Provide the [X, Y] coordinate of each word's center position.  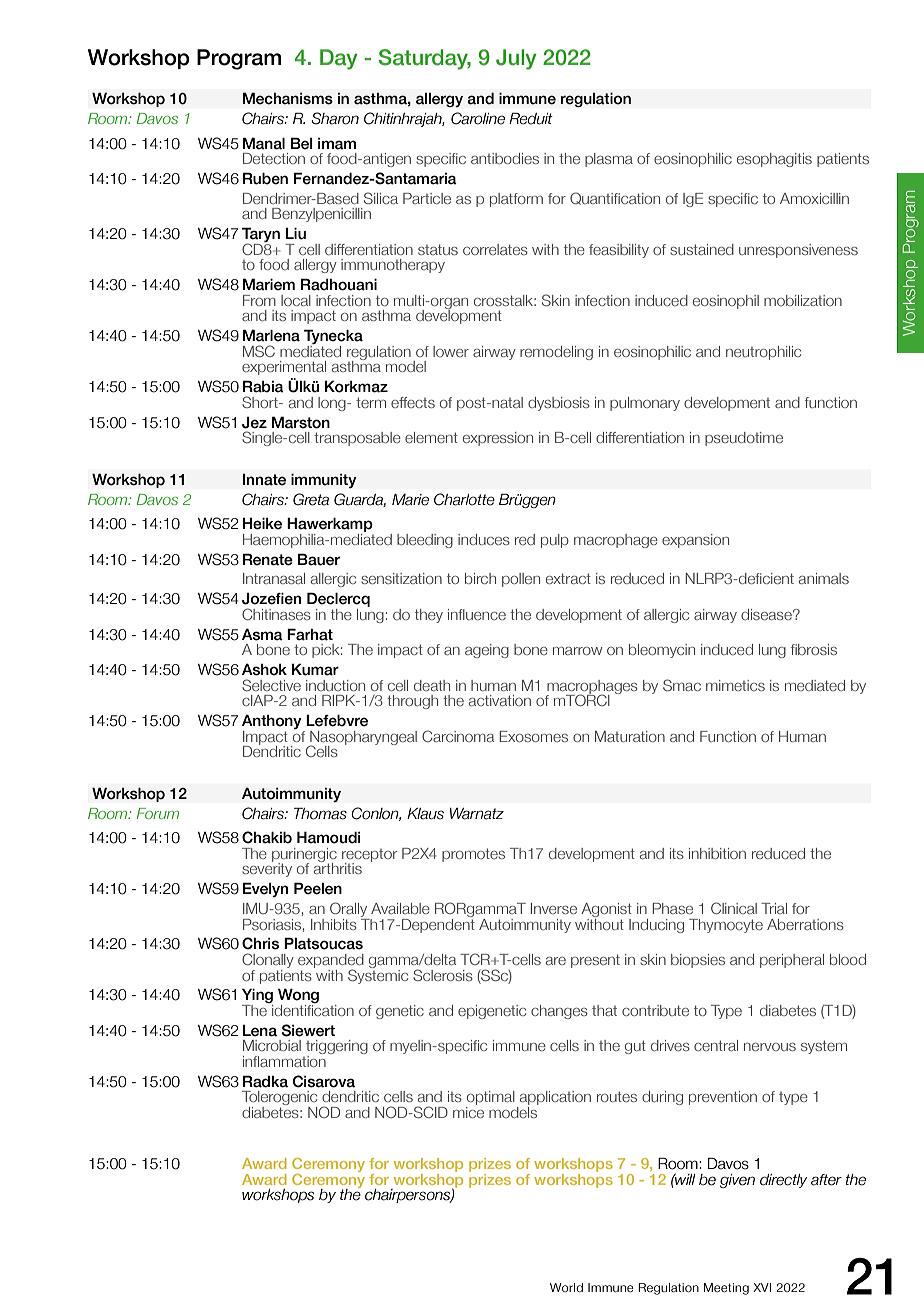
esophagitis [774, 160]
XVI [762, 1287]
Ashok [264, 670]
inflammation [284, 1060]
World [566, 1287]
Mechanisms [288, 98]
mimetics [735, 685]
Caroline [478, 118]
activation [500, 700]
